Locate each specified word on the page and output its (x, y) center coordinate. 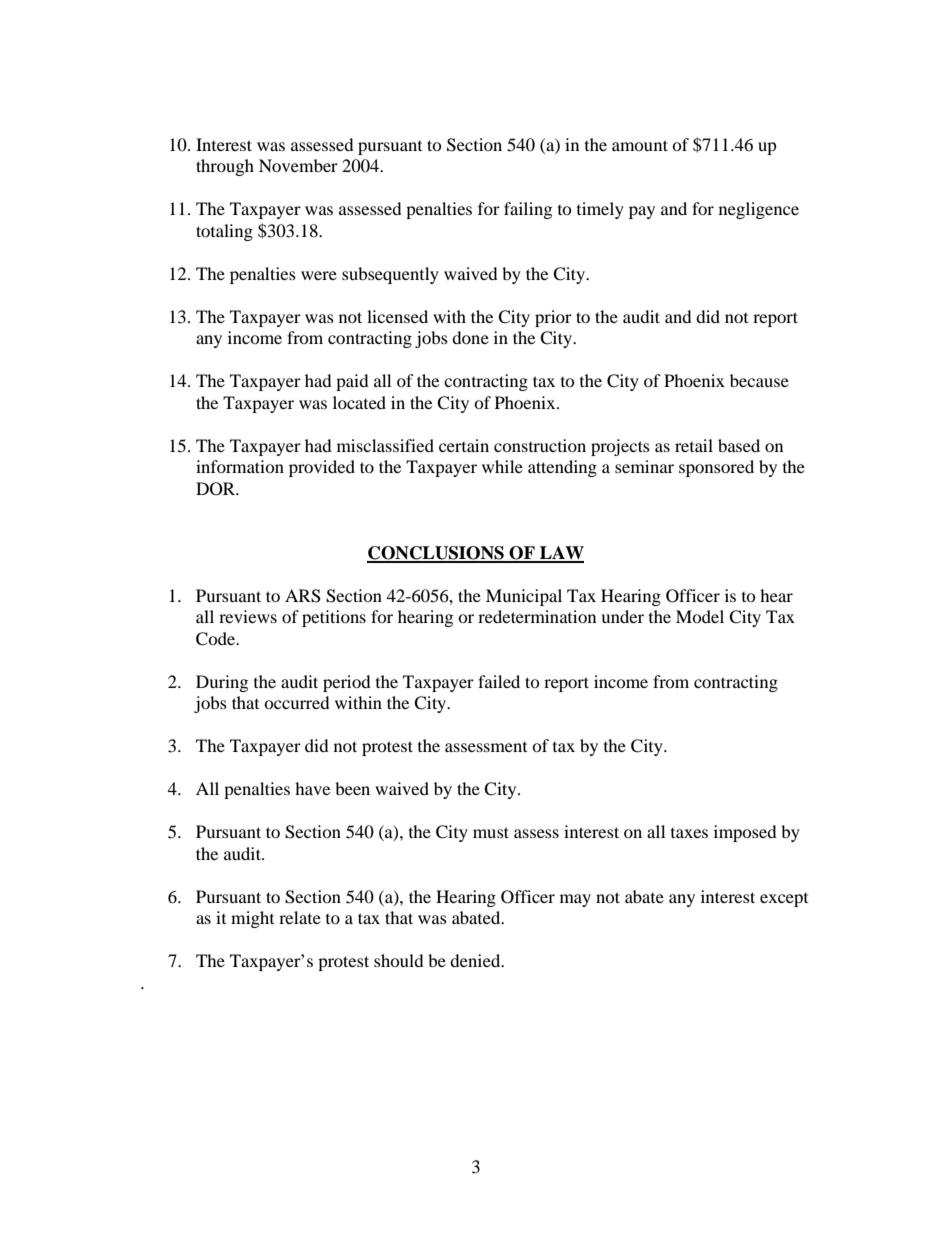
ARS (303, 596)
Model (700, 616)
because (759, 380)
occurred (297, 702)
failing (528, 210)
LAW (561, 554)
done (470, 337)
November (298, 165)
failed (499, 681)
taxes (689, 833)
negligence (759, 210)
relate (300, 917)
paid (352, 382)
